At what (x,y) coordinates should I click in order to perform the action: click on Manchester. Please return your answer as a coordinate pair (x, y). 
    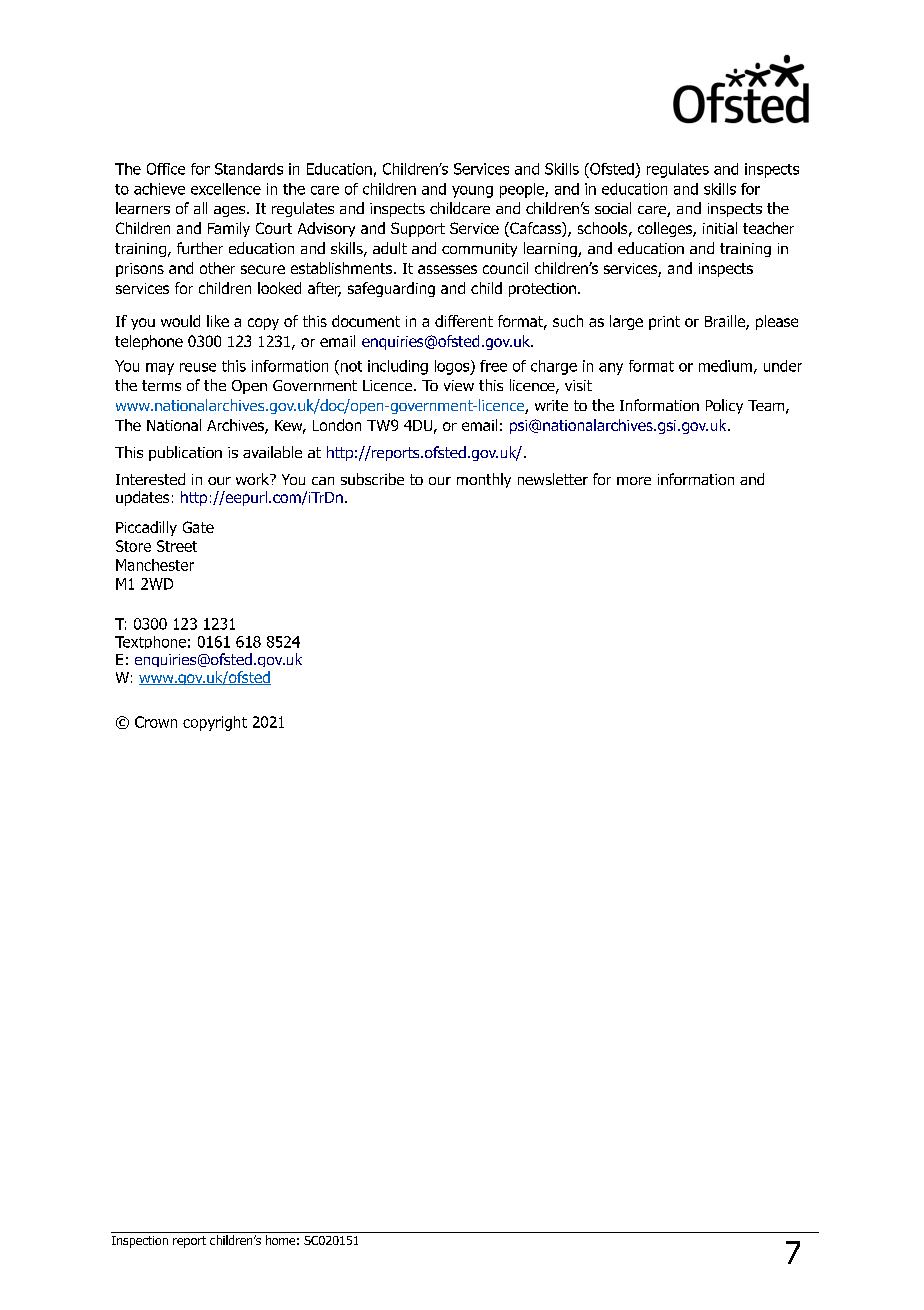
    Looking at the image, I should click on (155, 565).
